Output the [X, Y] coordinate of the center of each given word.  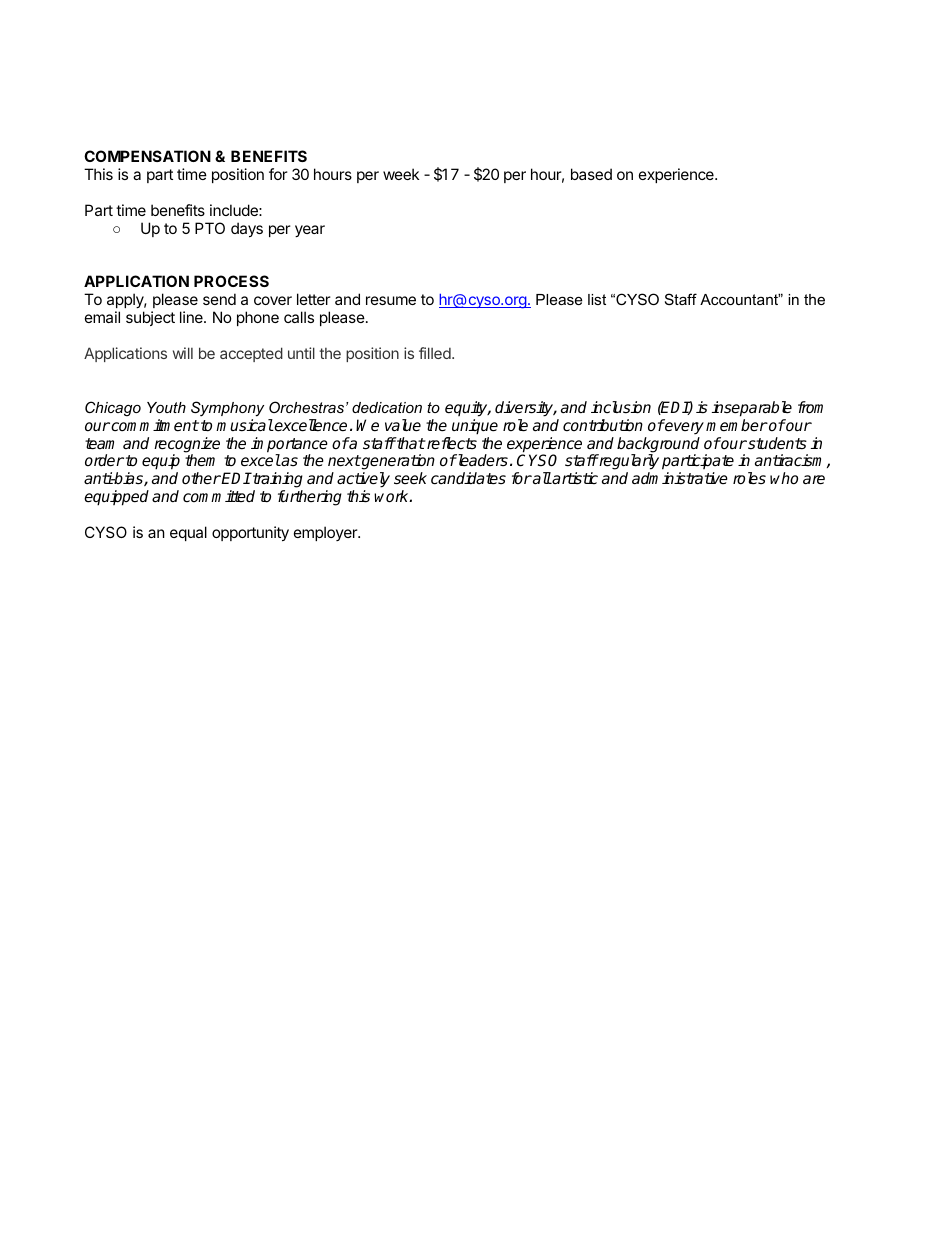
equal [188, 533]
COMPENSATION [147, 156]
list [597, 299]
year [310, 231]
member [737, 425]
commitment [154, 425]
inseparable [752, 409]
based [591, 174]
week [401, 174]
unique [475, 427]
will [183, 353]
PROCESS [231, 281]
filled [436, 353]
